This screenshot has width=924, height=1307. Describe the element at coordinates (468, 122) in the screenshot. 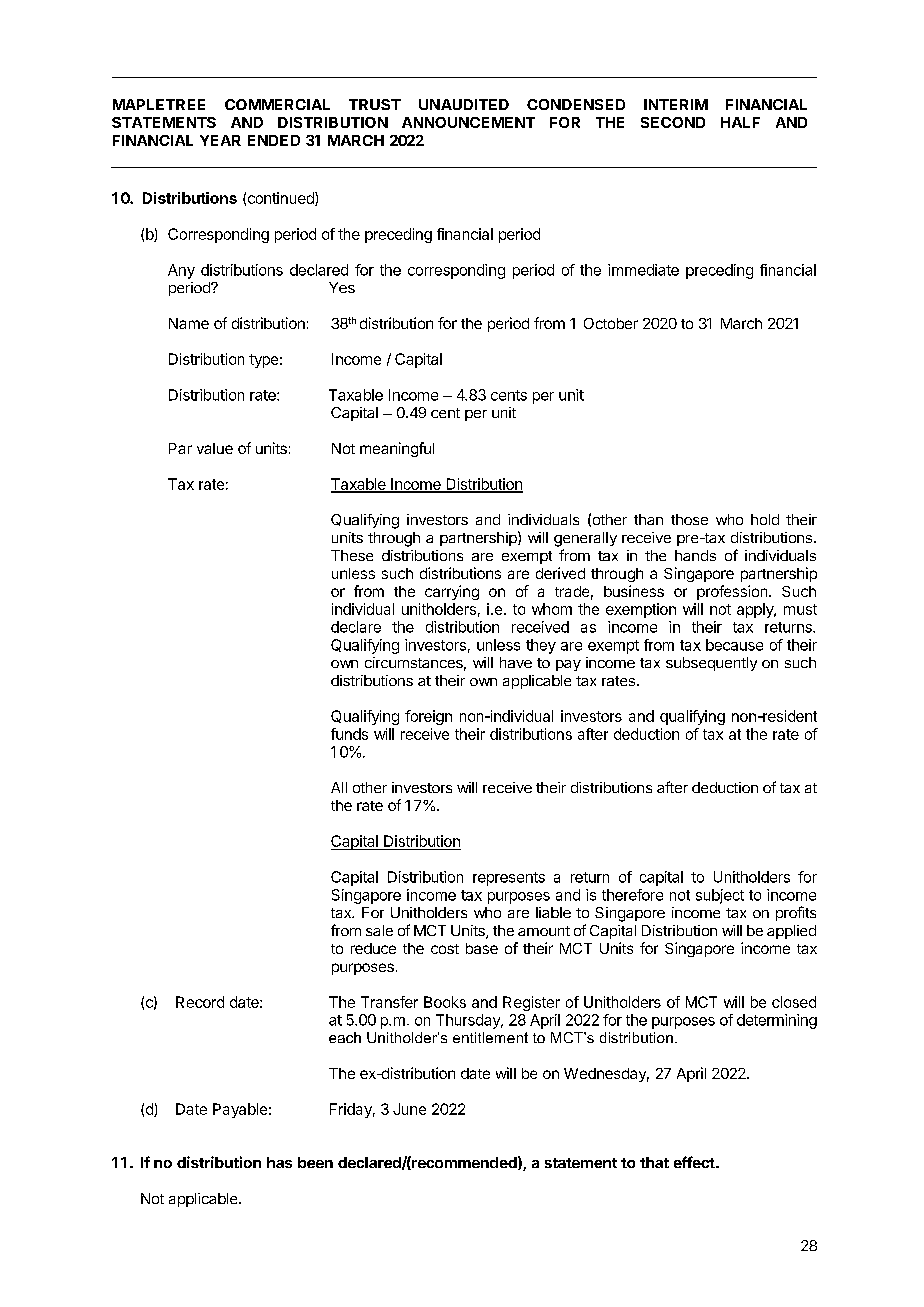

I see `ANNOUNCEMENT` at that location.
